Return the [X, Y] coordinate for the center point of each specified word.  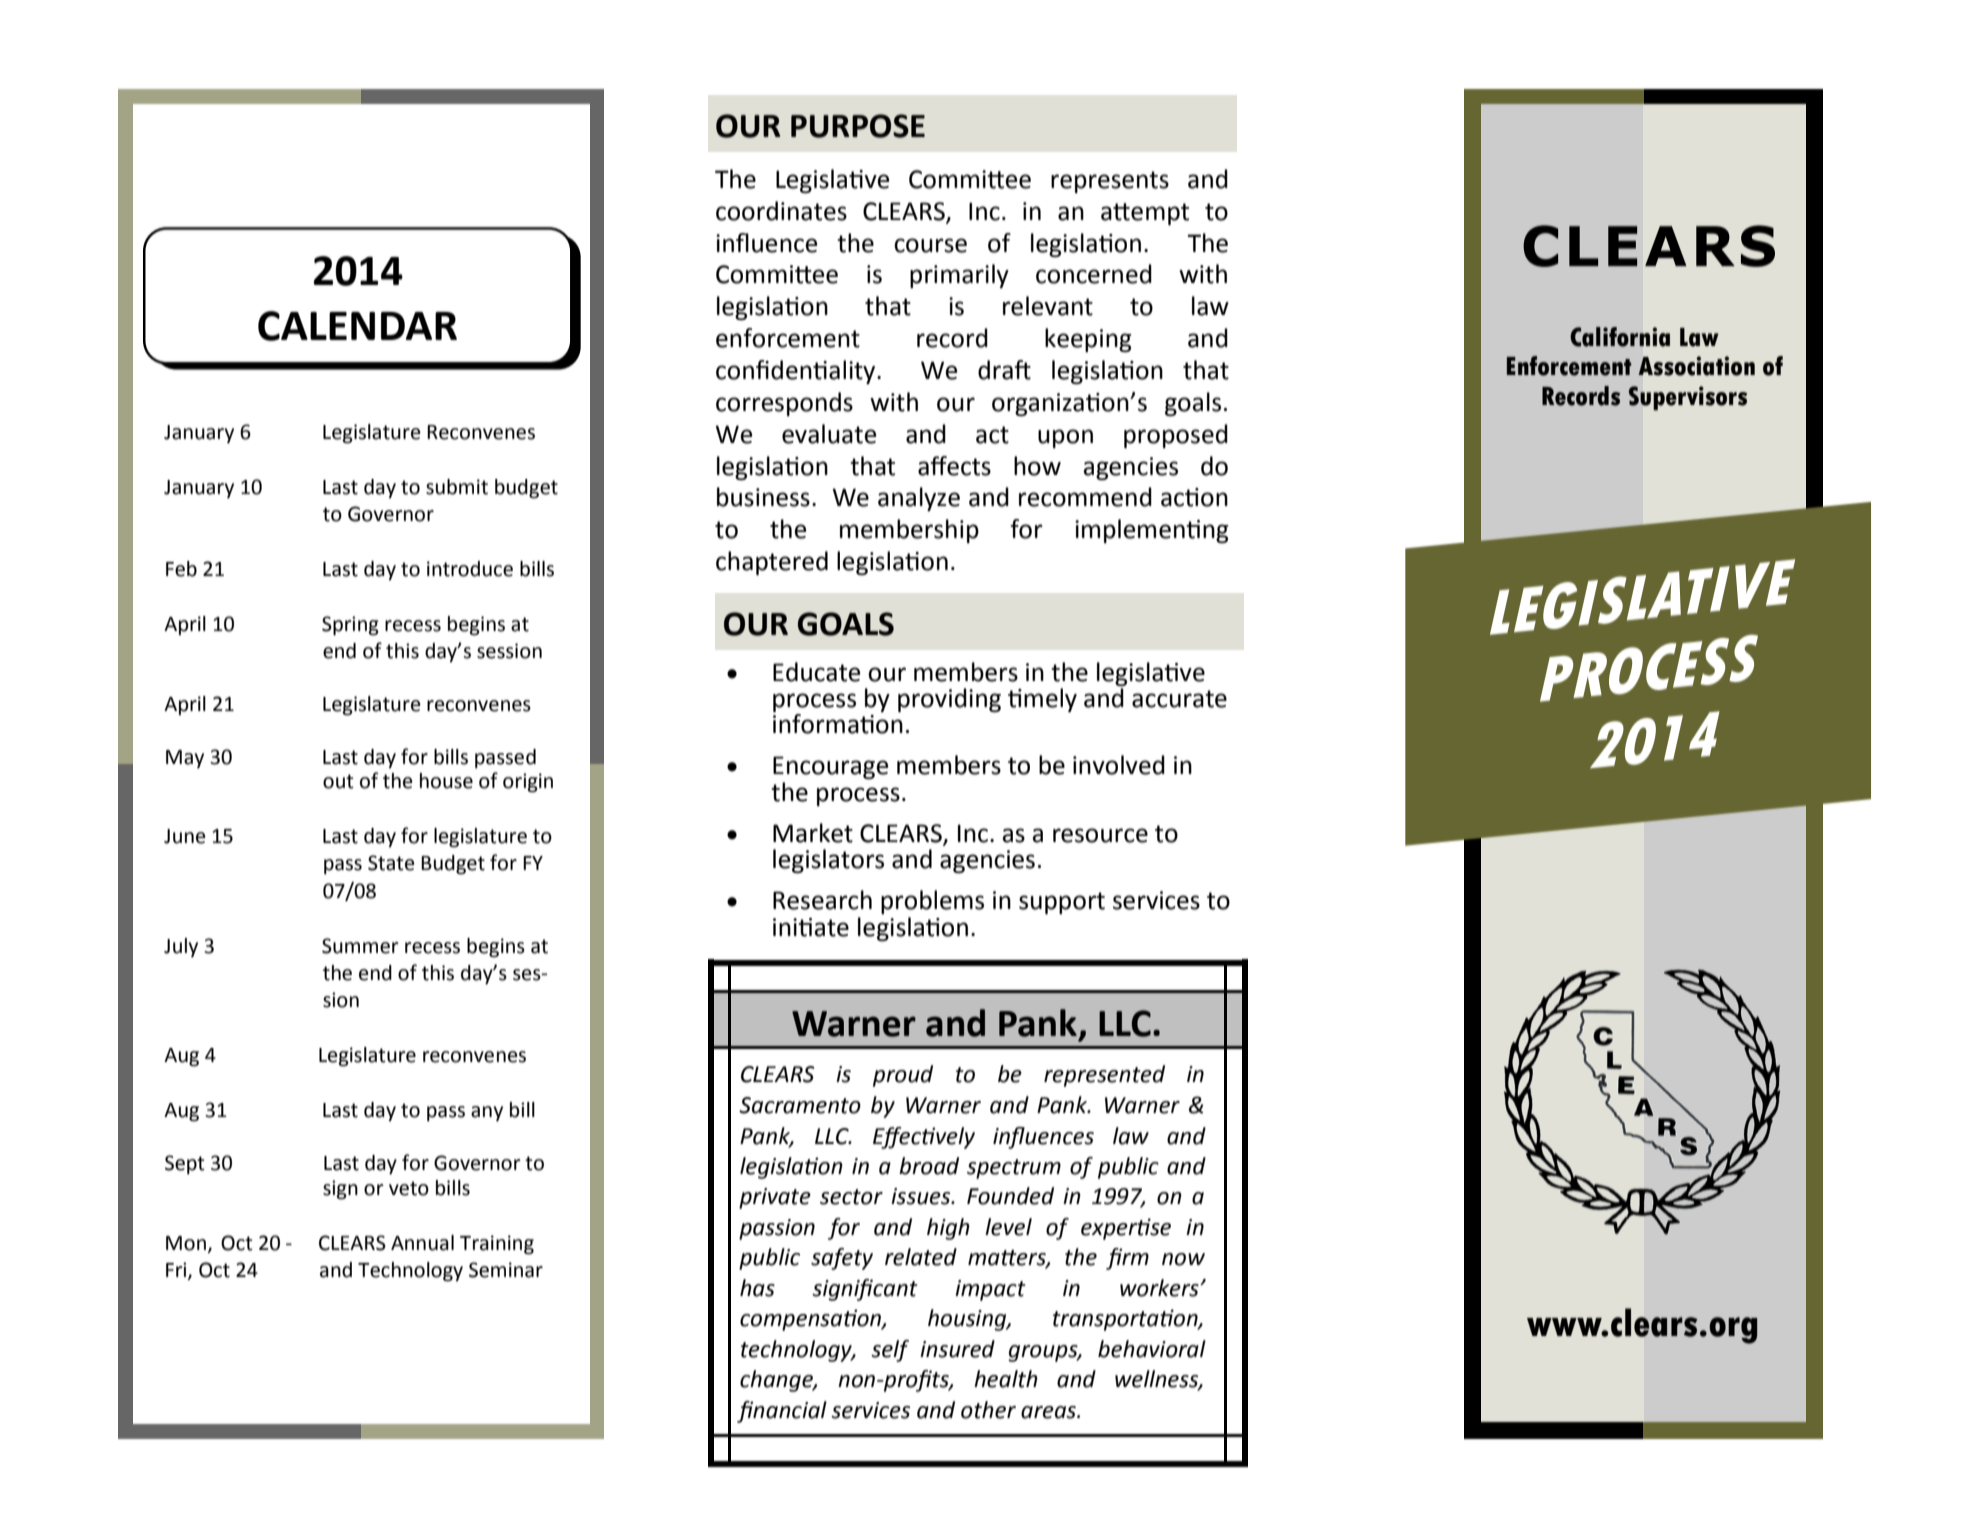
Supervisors [1687, 398]
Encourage [830, 767]
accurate [1179, 699]
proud [903, 1076]
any [487, 1113]
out [338, 781]
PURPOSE [858, 126]
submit [457, 487]
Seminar [506, 1270]
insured [957, 1349]
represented [1104, 1076]
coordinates [781, 211]
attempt [1145, 214]
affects [954, 466]
